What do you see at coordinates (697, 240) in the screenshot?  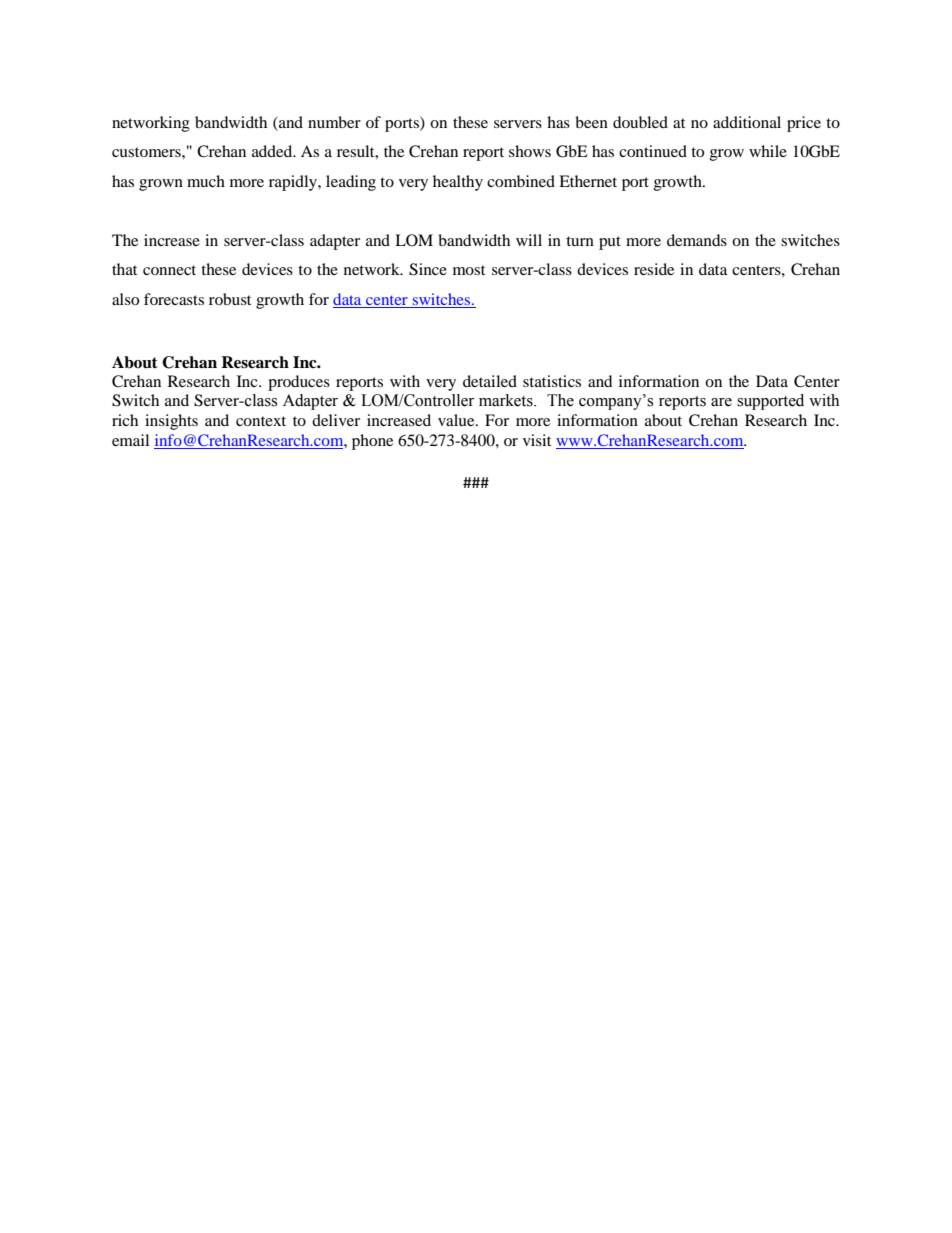 I see `demands` at bounding box center [697, 240].
